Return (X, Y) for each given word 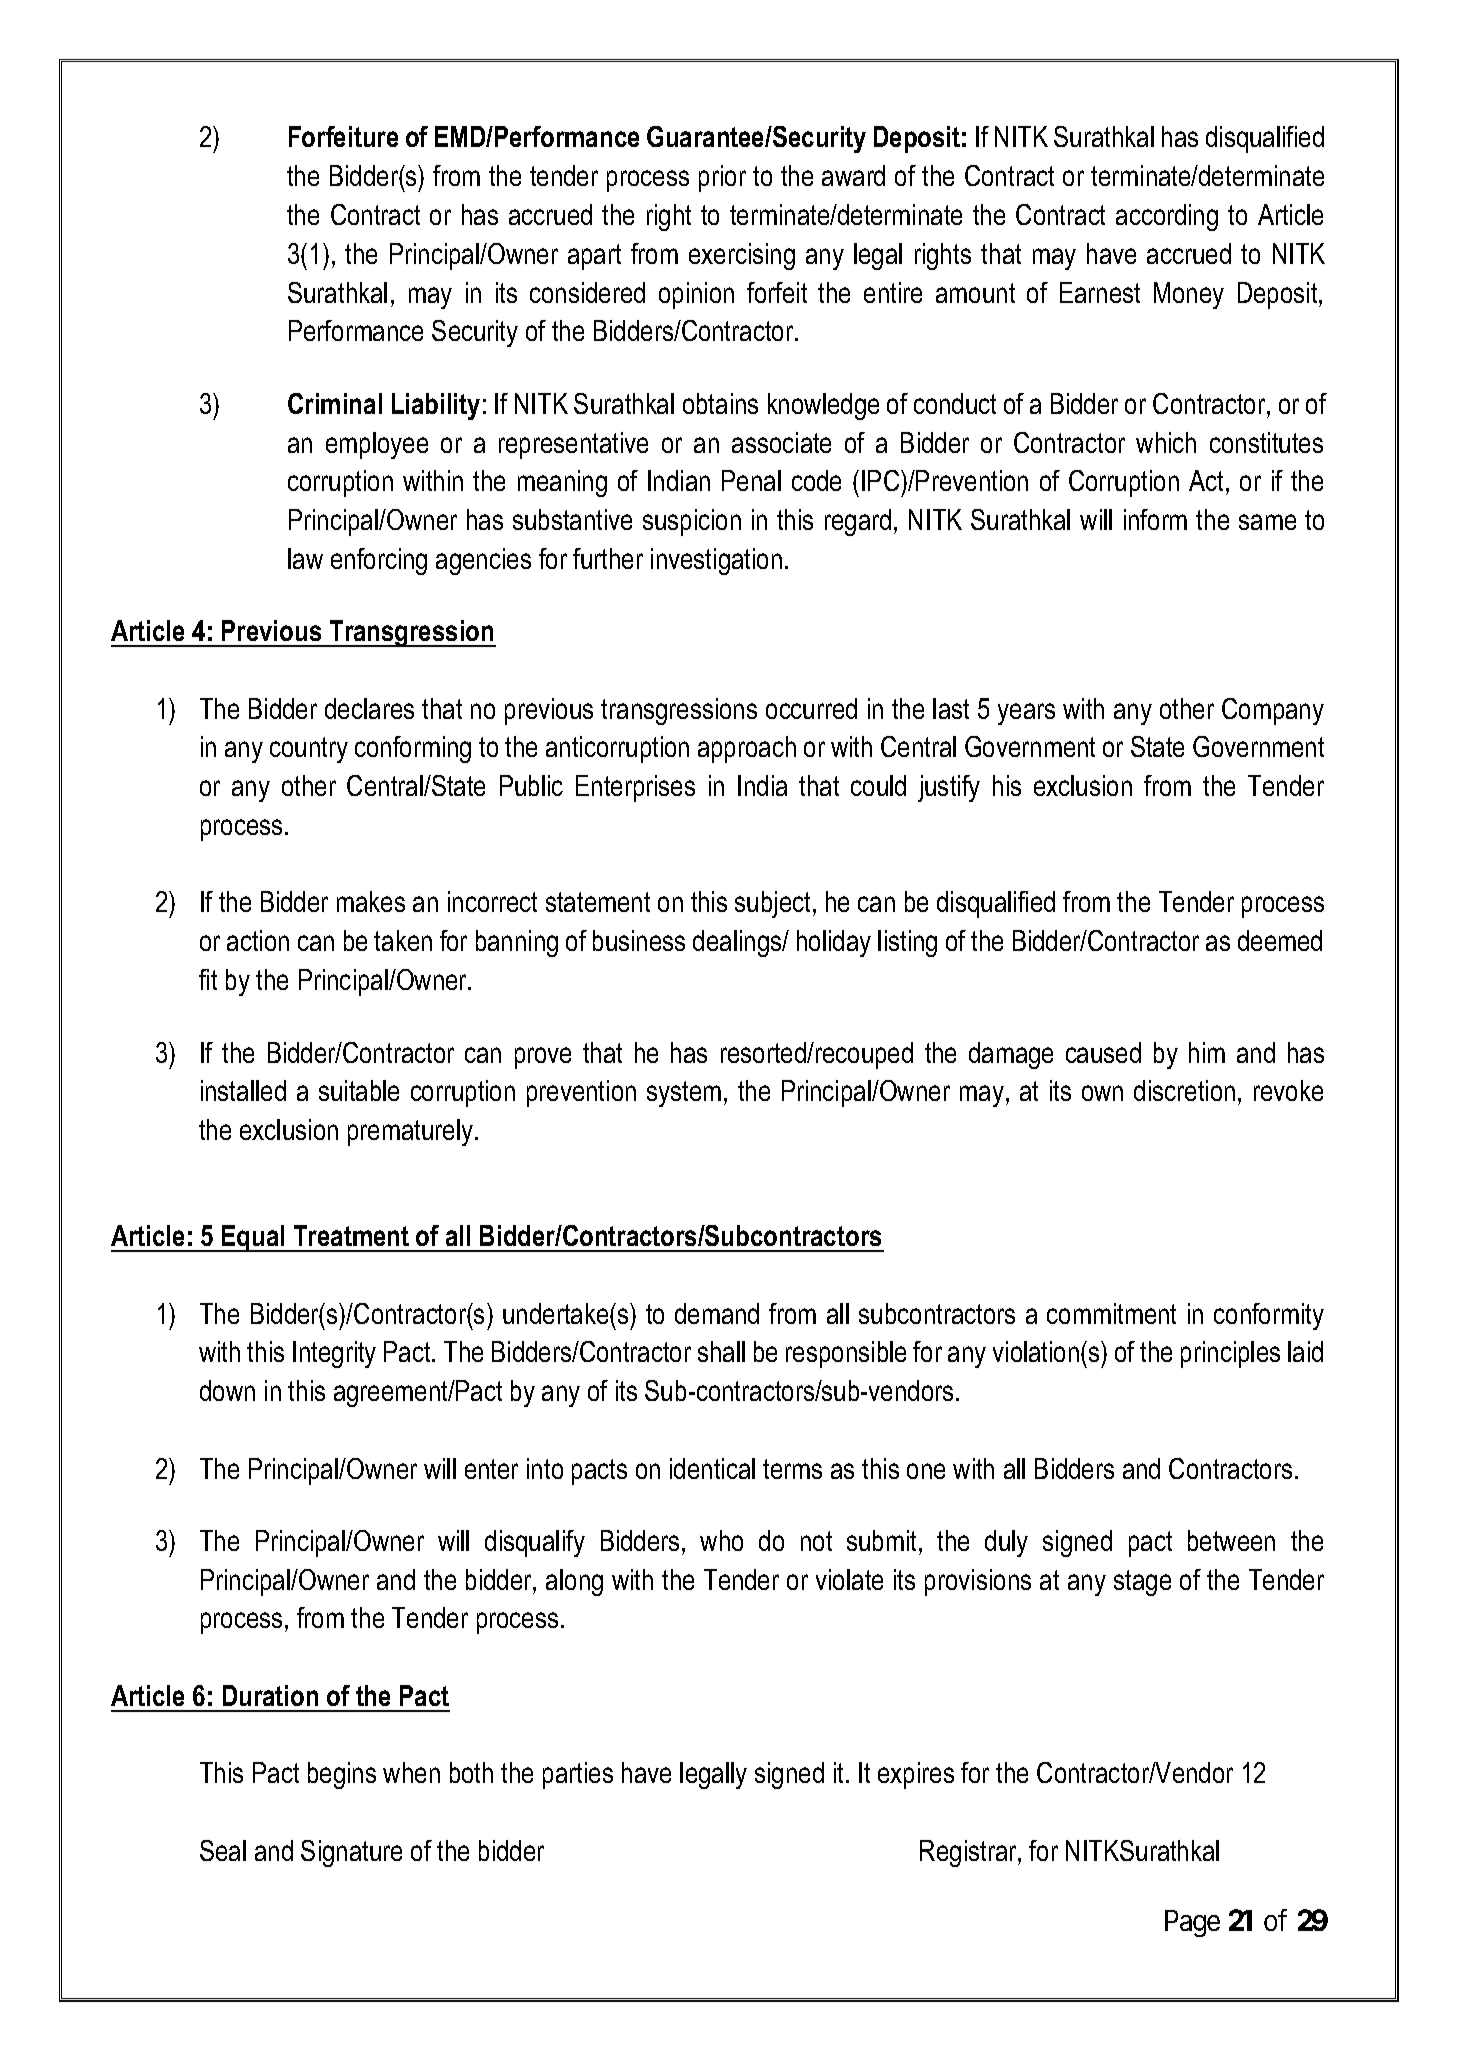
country (309, 750)
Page (1192, 1923)
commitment (1111, 1313)
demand (717, 1313)
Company (1273, 711)
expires (916, 1775)
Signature (351, 1853)
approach (747, 749)
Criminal (335, 403)
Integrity (334, 1354)
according (1167, 217)
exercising (742, 256)
